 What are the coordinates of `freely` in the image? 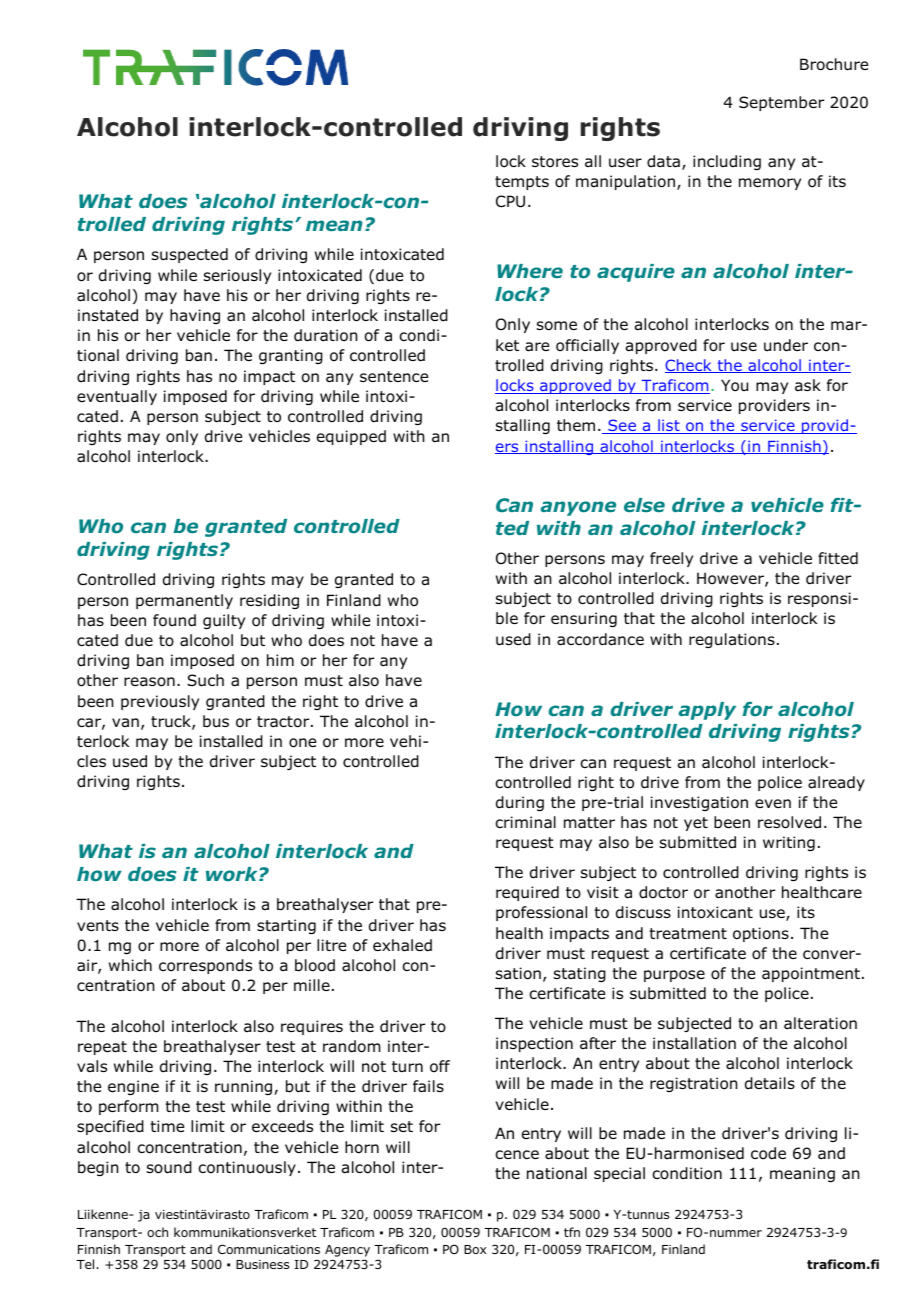 It's located at (671, 559).
